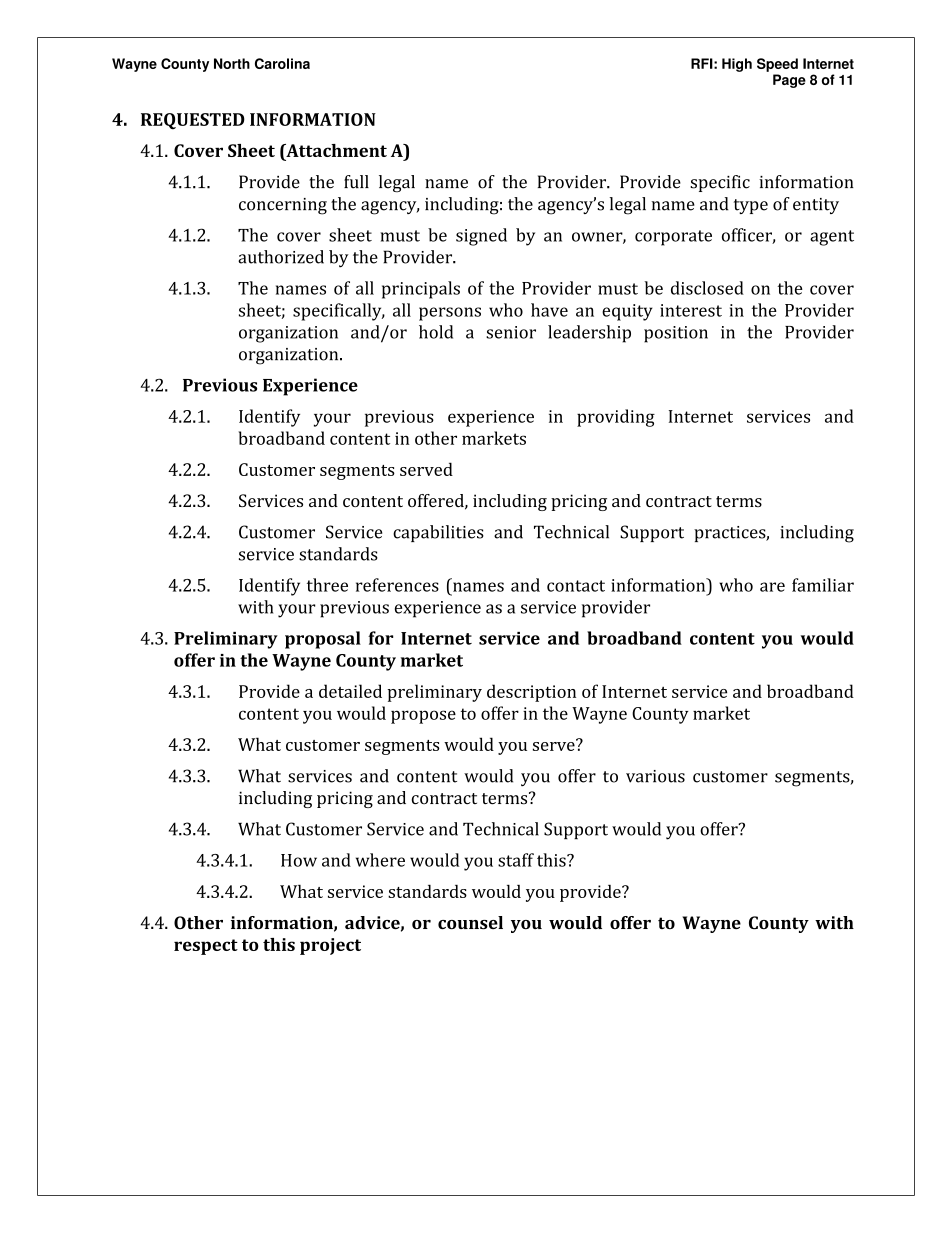 This screenshot has width=952, height=1233. I want to click on have, so click(549, 310).
